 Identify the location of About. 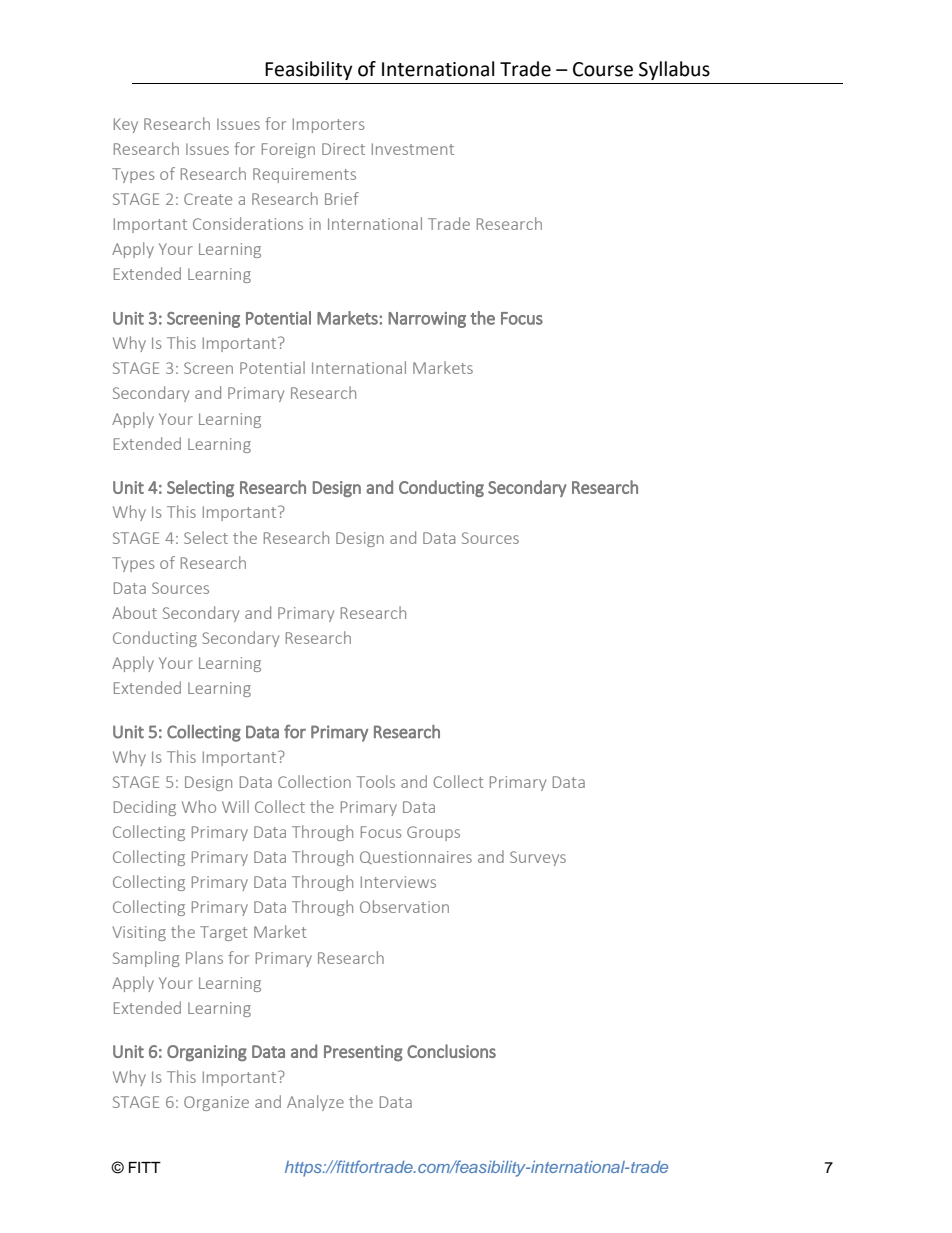
(134, 612).
